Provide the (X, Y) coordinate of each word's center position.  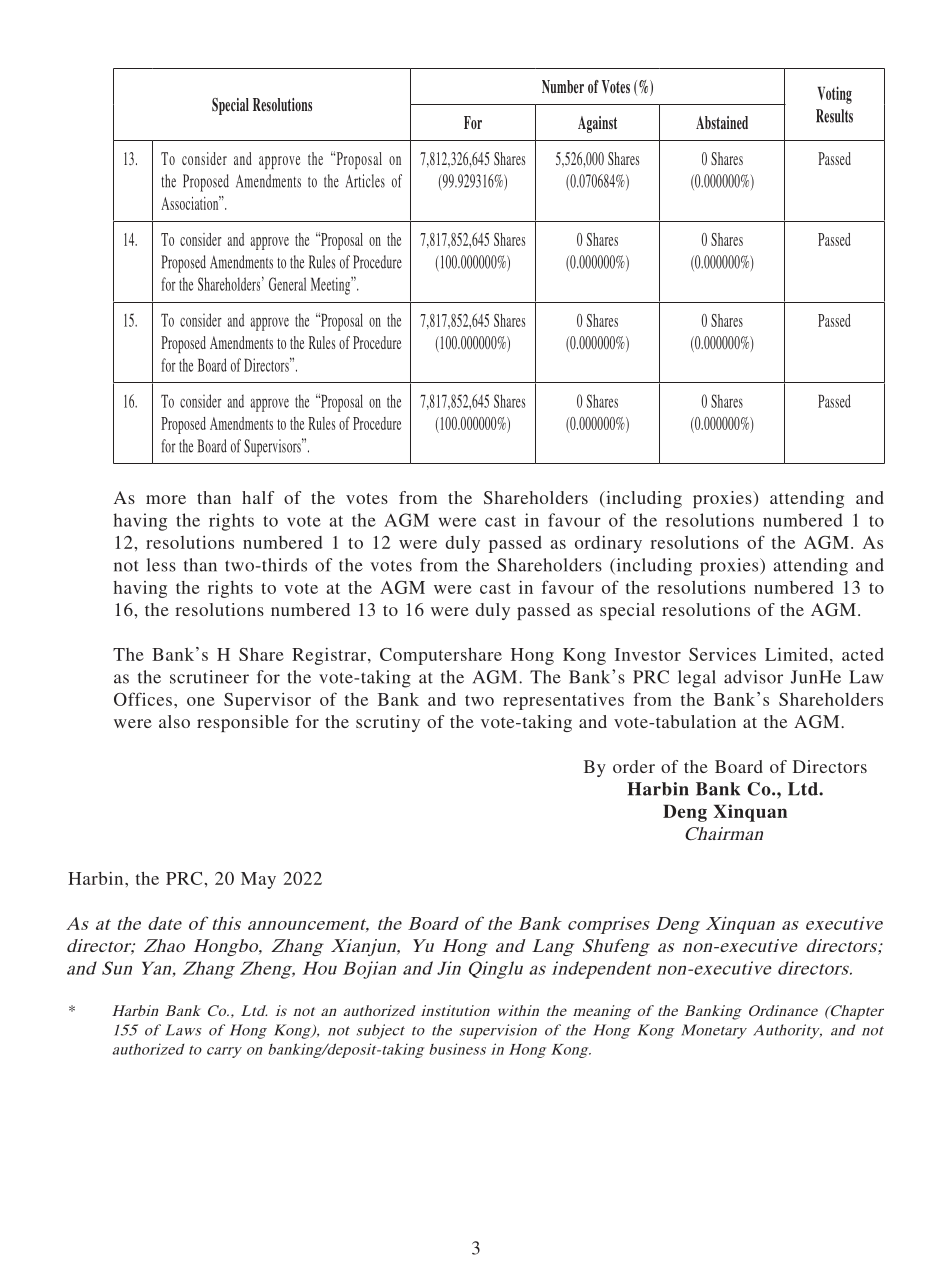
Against (597, 124)
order (634, 766)
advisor (753, 677)
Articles (365, 181)
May (258, 880)
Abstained (722, 122)
